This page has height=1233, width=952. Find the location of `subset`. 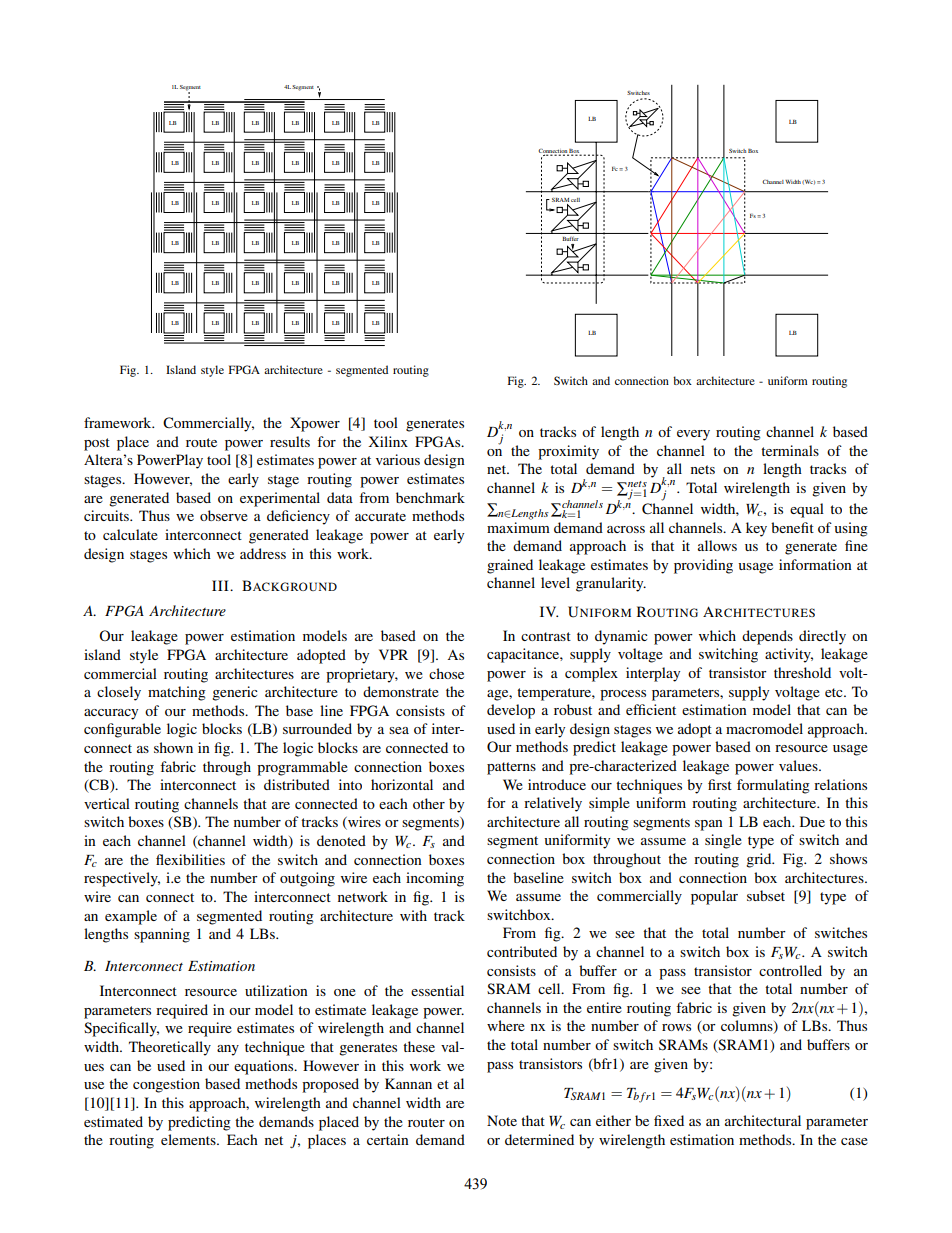

subset is located at coordinates (766, 895).
